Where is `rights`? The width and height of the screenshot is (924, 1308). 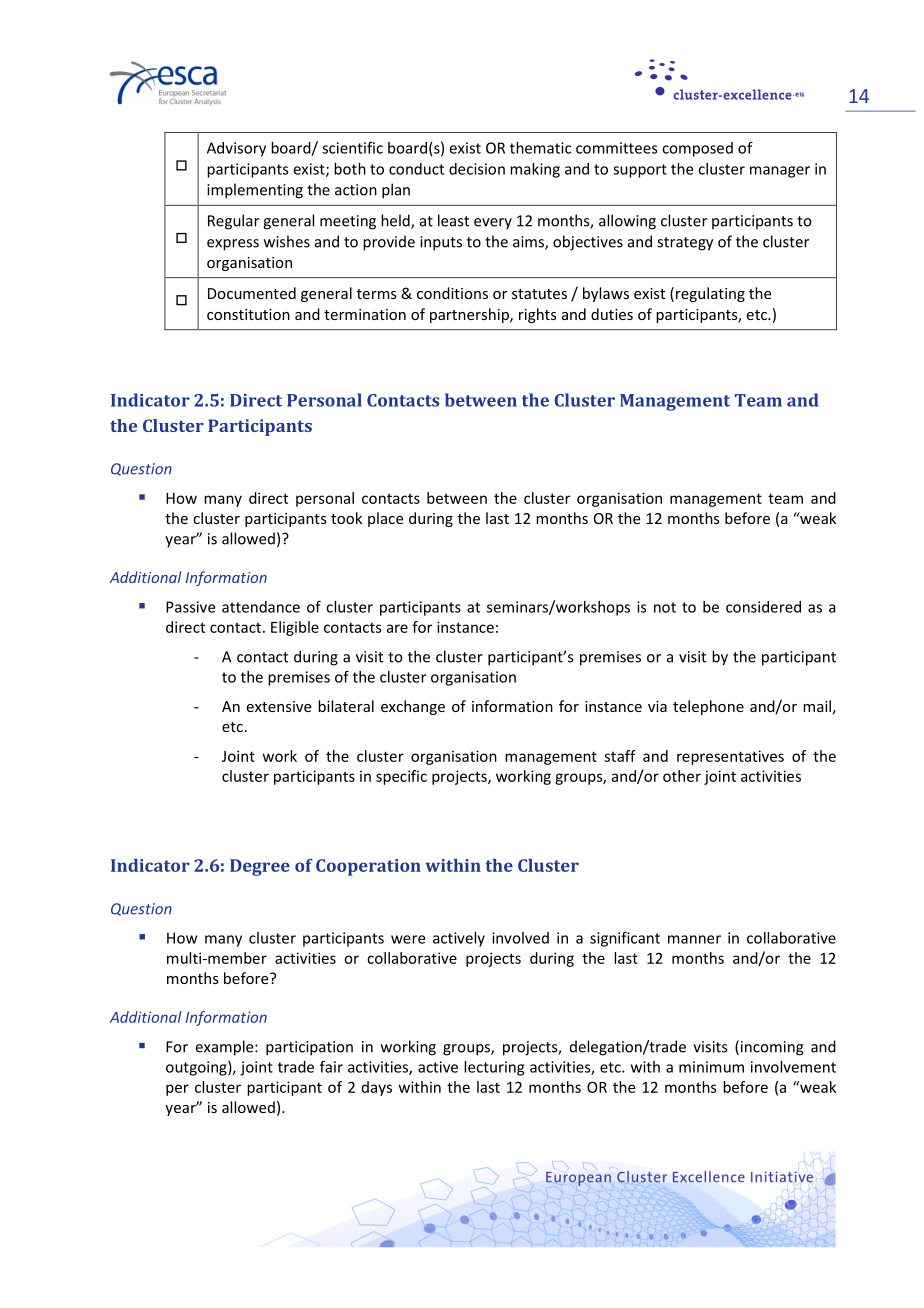
rights is located at coordinates (538, 315).
